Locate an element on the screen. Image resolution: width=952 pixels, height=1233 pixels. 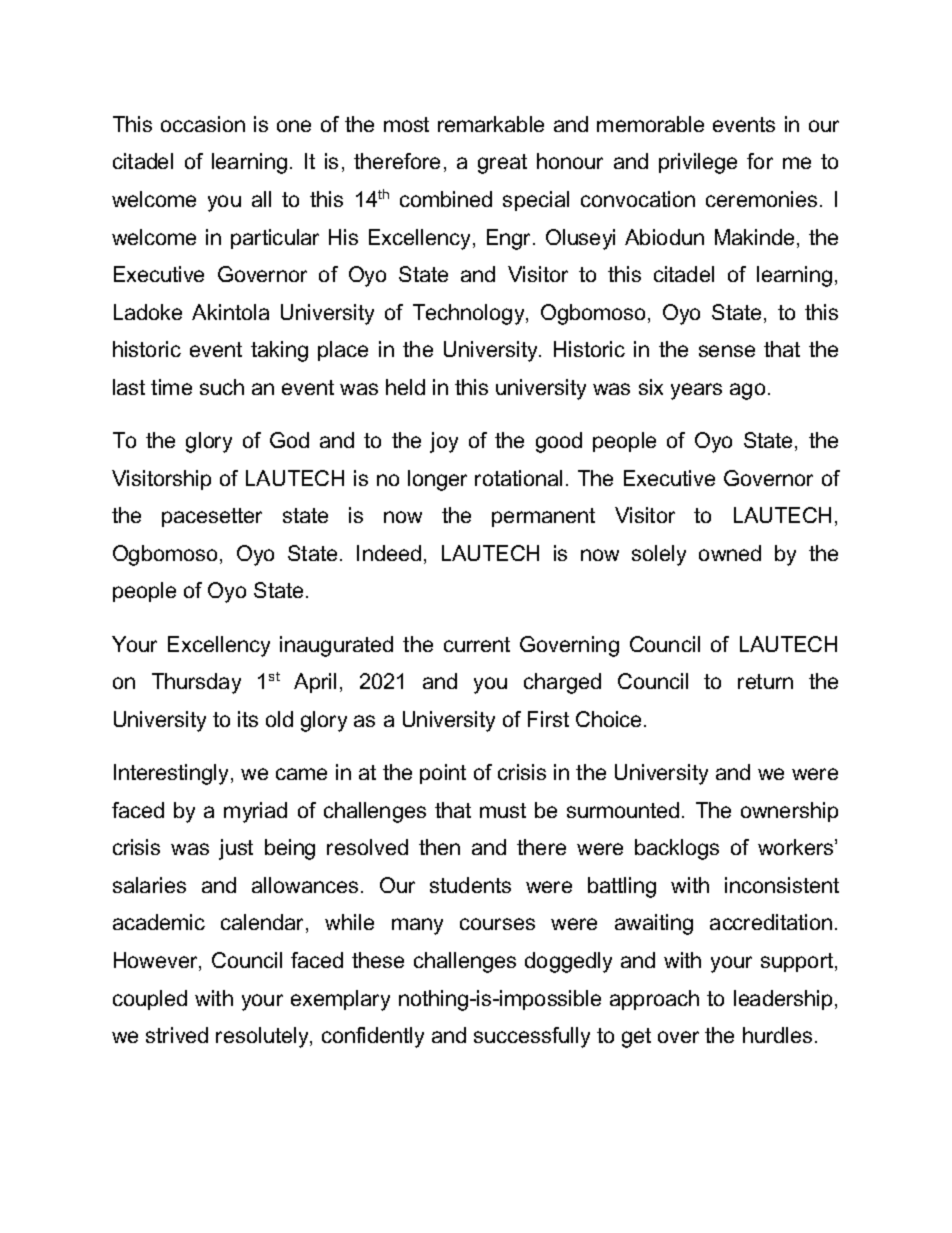
occasion is located at coordinates (203, 124).
